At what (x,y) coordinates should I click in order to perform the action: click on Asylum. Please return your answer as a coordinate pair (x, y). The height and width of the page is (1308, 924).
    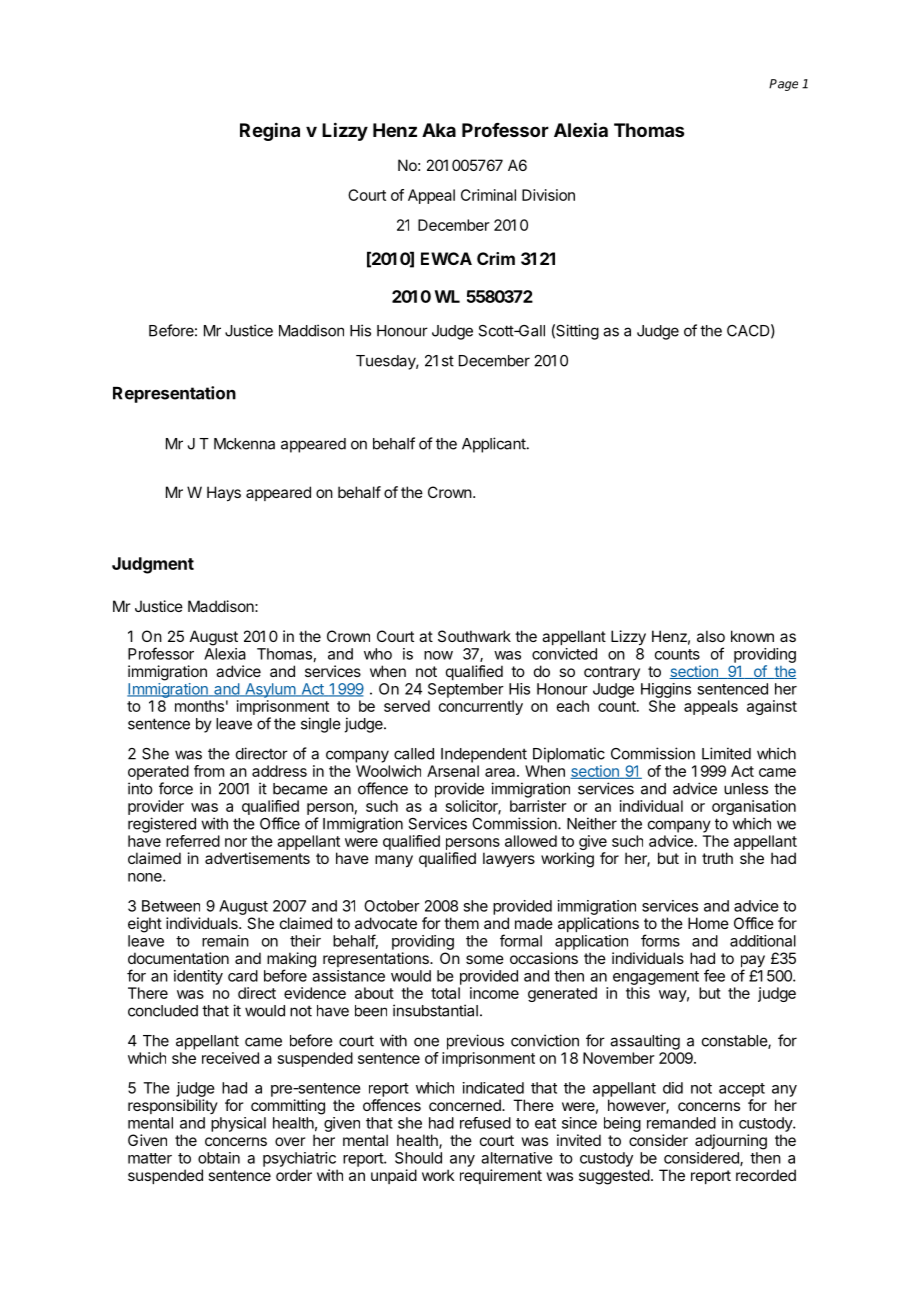
    Looking at the image, I should click on (270, 690).
